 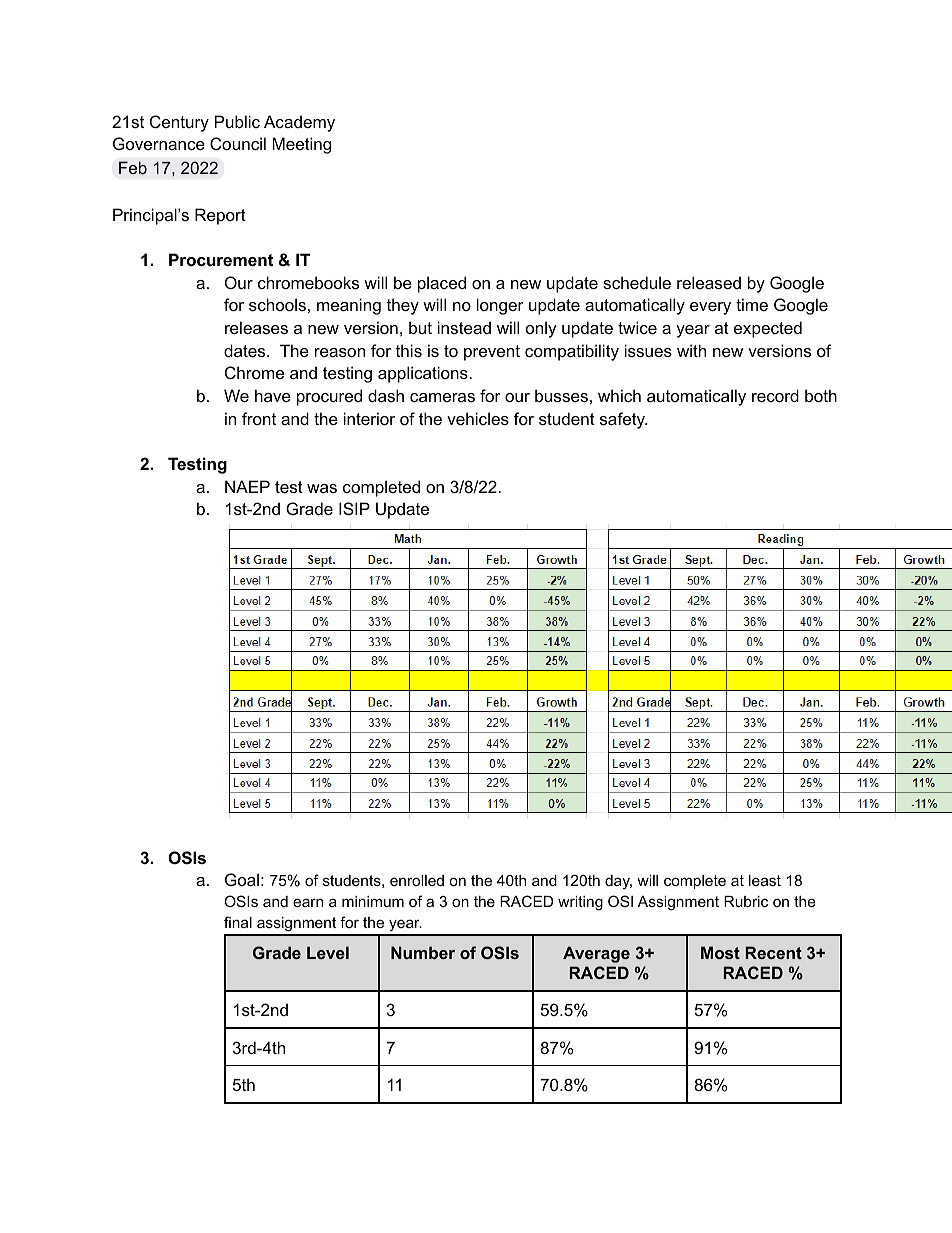 I want to click on released, so click(x=709, y=282).
